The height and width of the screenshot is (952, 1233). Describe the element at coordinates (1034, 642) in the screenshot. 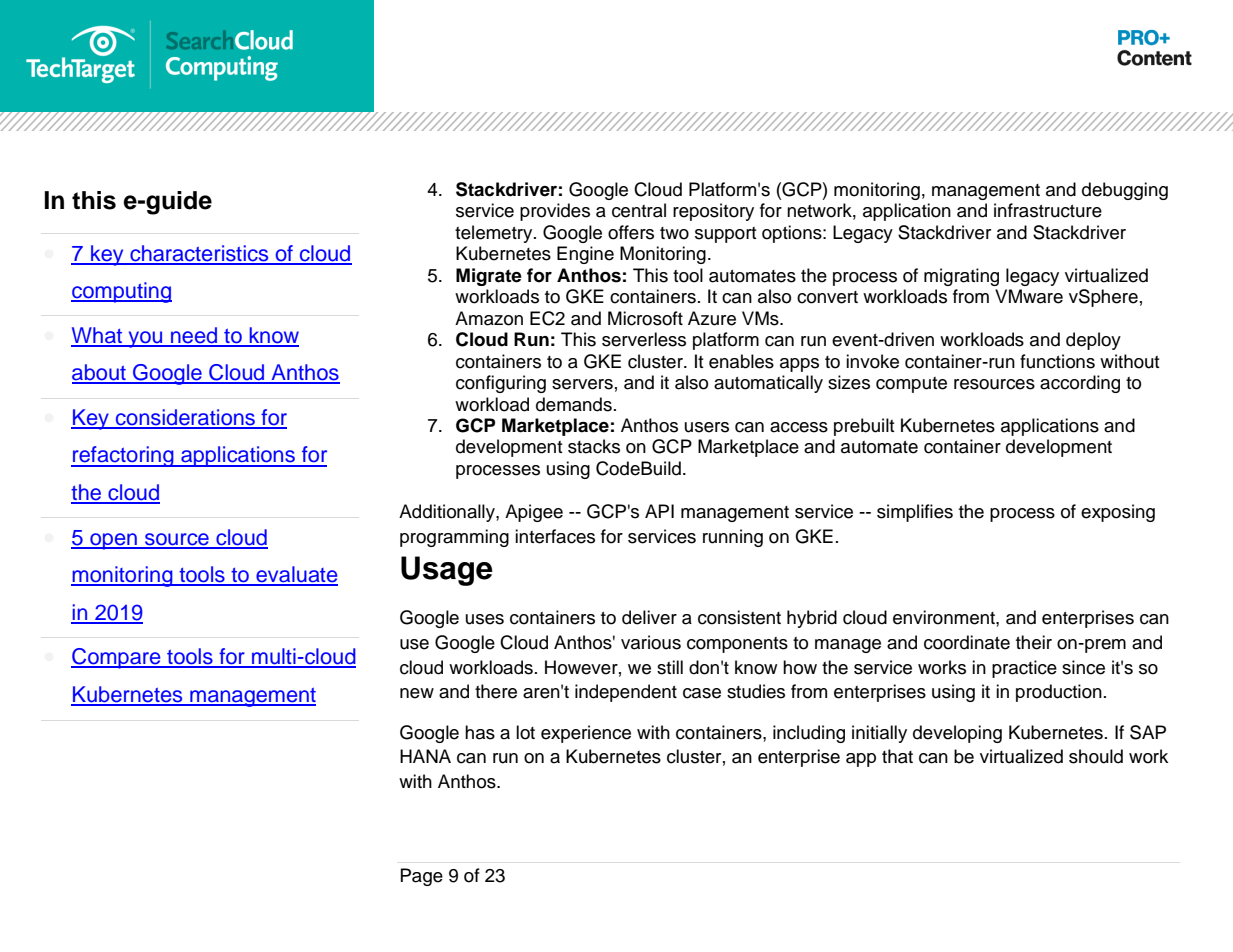

I see `their` at that location.
